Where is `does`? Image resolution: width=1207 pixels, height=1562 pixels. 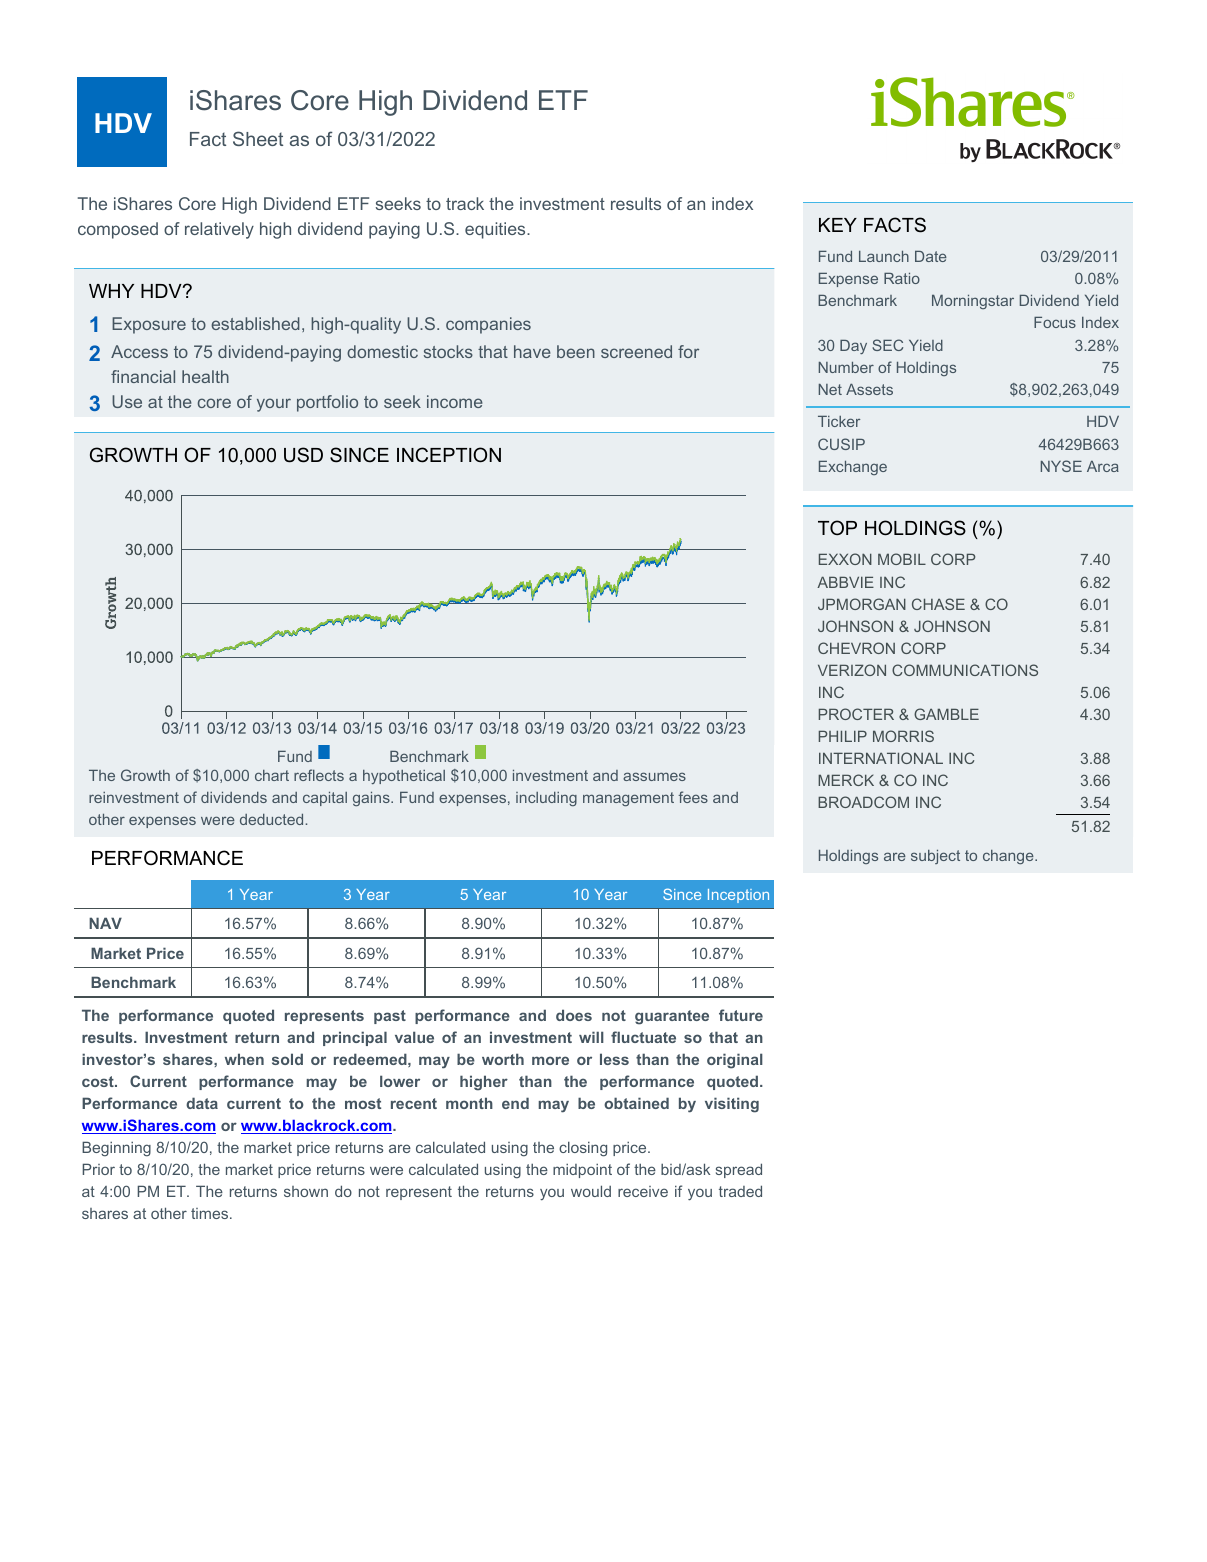
does is located at coordinates (574, 1015).
